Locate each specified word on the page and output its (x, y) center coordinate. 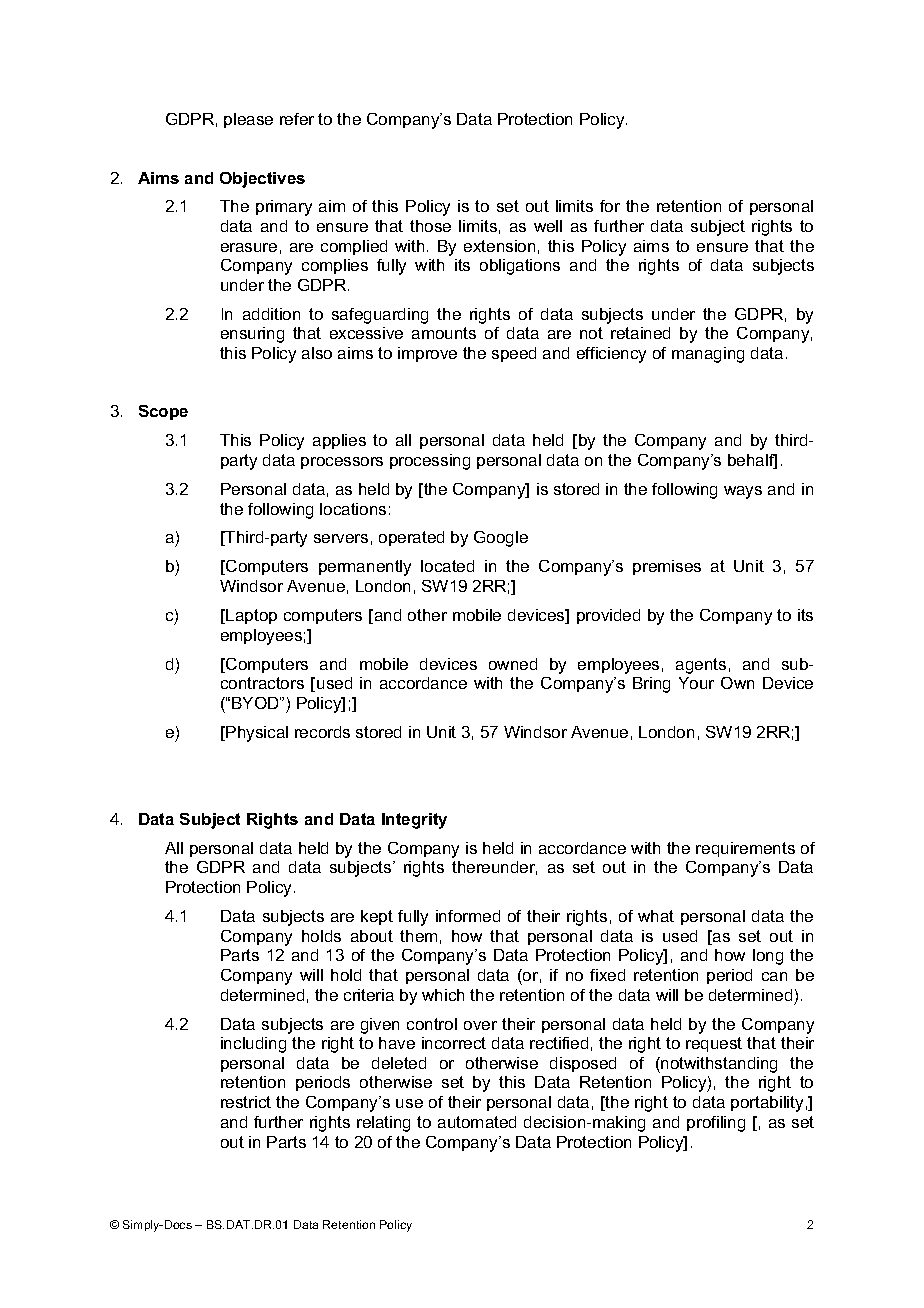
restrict (246, 1102)
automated (477, 1122)
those (430, 226)
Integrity (414, 821)
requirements (745, 849)
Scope (163, 412)
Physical (257, 734)
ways (743, 492)
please (248, 120)
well (548, 226)
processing (430, 462)
